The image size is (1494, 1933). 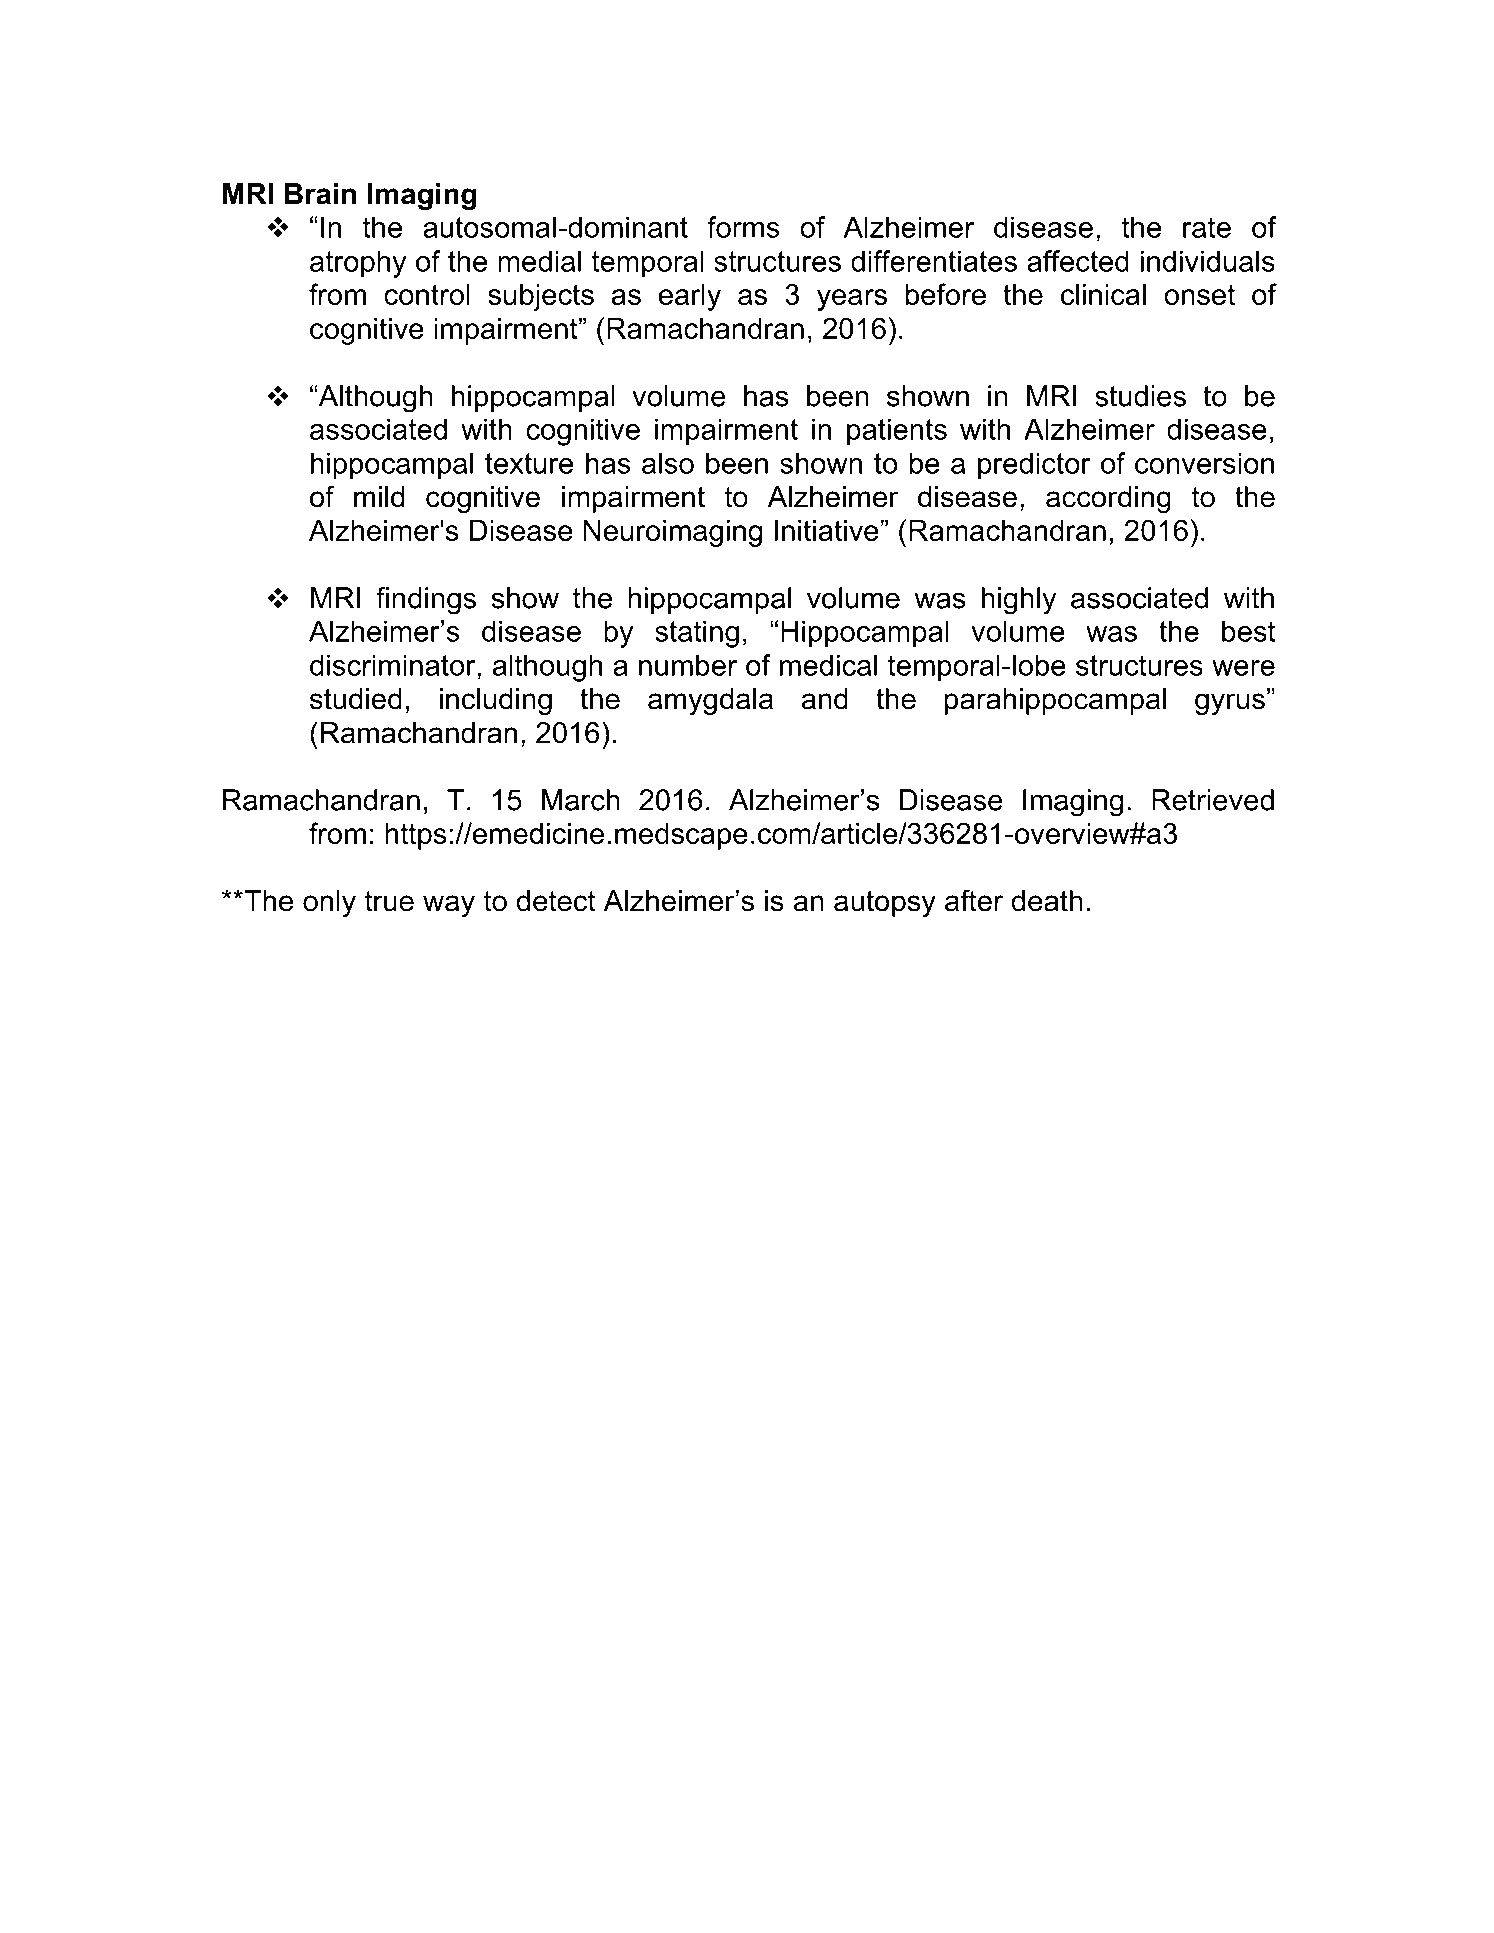 What do you see at coordinates (449, 906) in the screenshot?
I see `way` at bounding box center [449, 906].
